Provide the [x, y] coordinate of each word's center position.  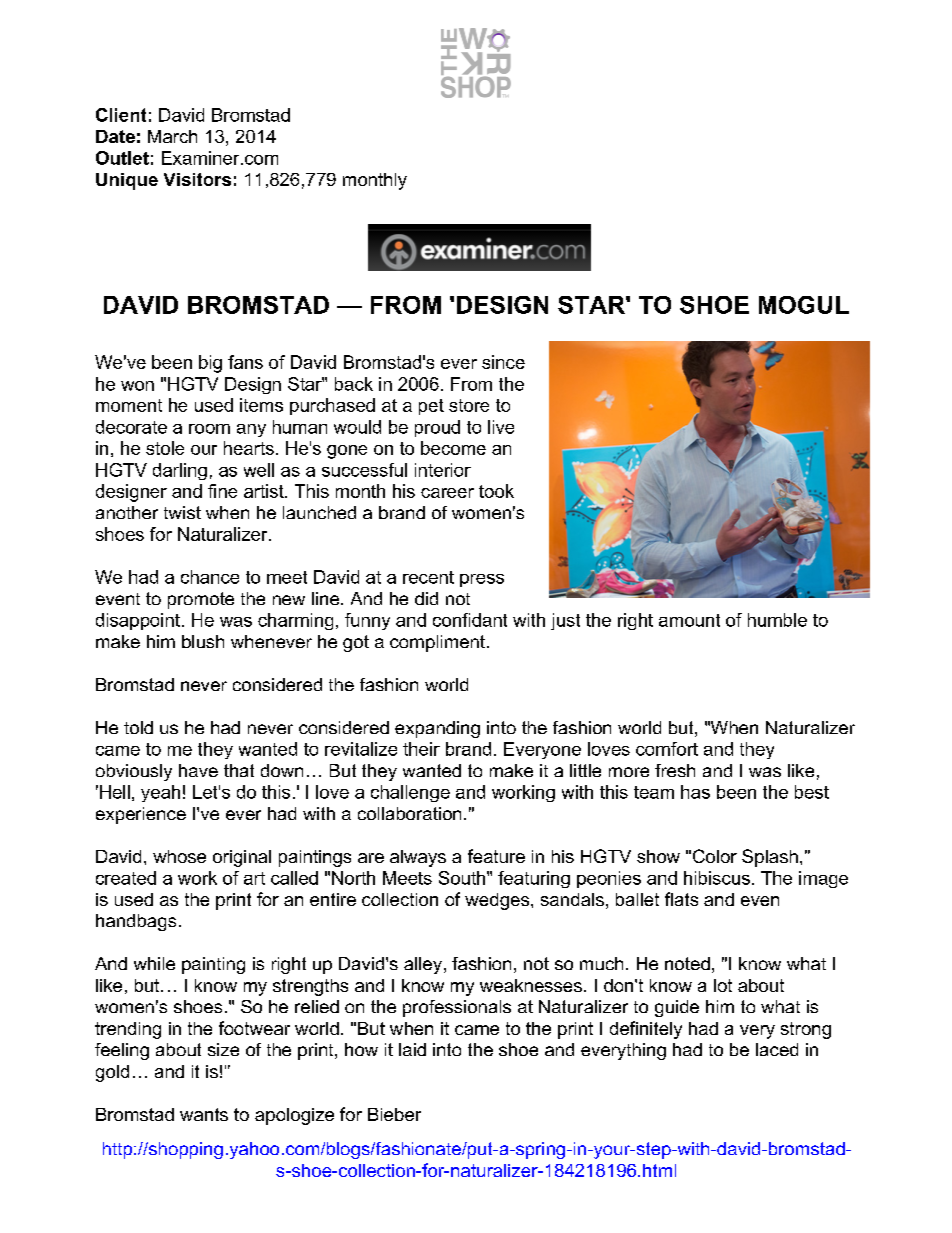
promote [201, 600]
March [172, 136]
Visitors [197, 179]
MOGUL [804, 305]
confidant [470, 620]
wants [204, 1114]
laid [412, 1049]
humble [777, 620]
